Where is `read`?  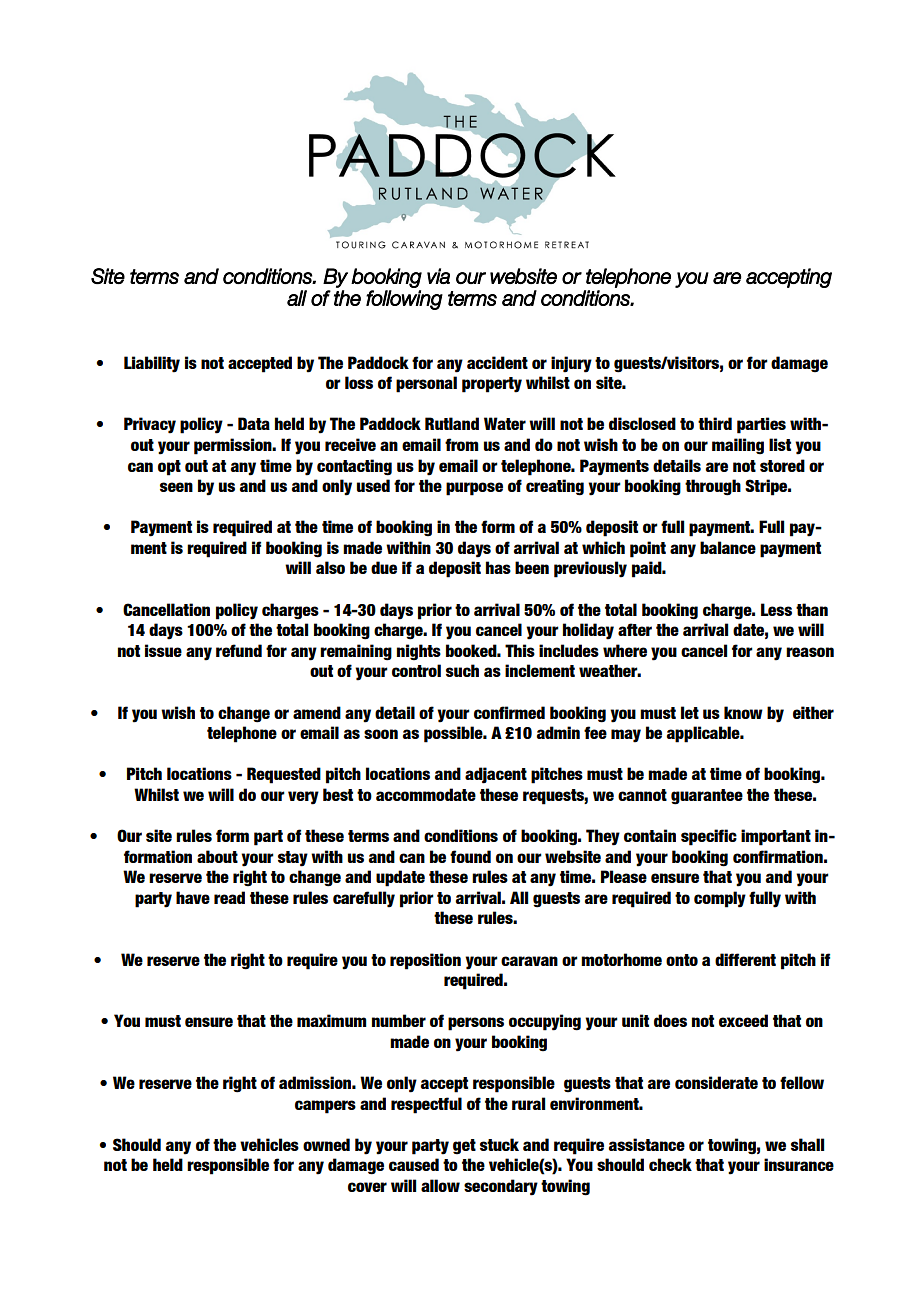 read is located at coordinates (229, 897).
